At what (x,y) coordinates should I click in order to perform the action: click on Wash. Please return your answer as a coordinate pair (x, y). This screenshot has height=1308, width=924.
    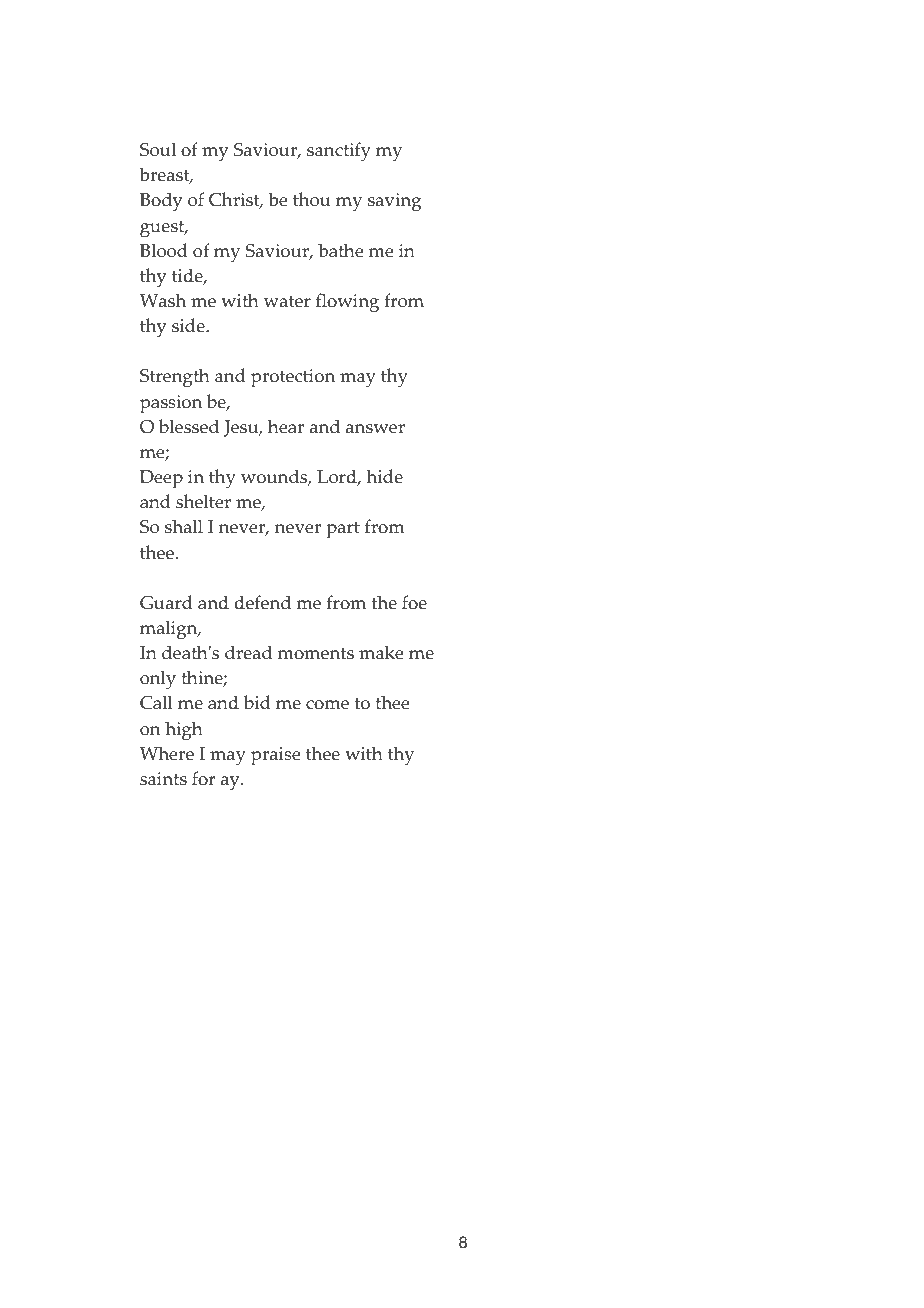
    Looking at the image, I should click on (163, 300).
